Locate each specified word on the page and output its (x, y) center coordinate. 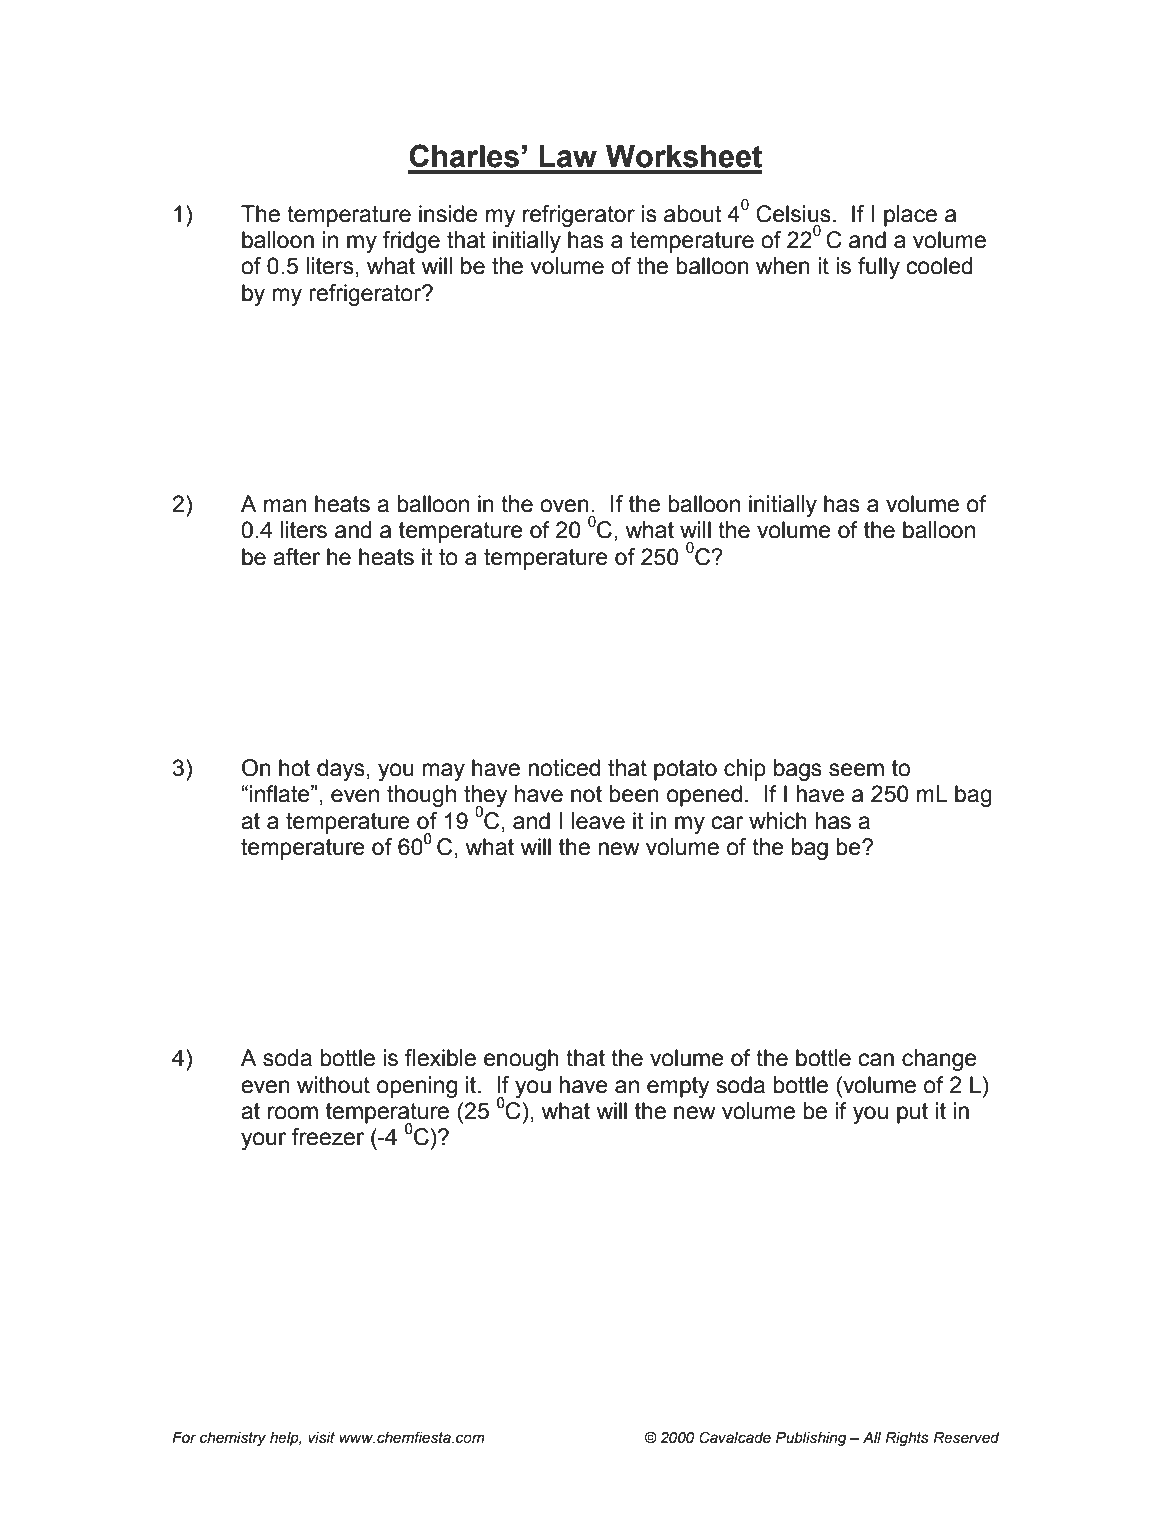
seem (856, 770)
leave (598, 821)
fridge (411, 242)
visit (321, 1438)
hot (294, 768)
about (693, 214)
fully (879, 268)
